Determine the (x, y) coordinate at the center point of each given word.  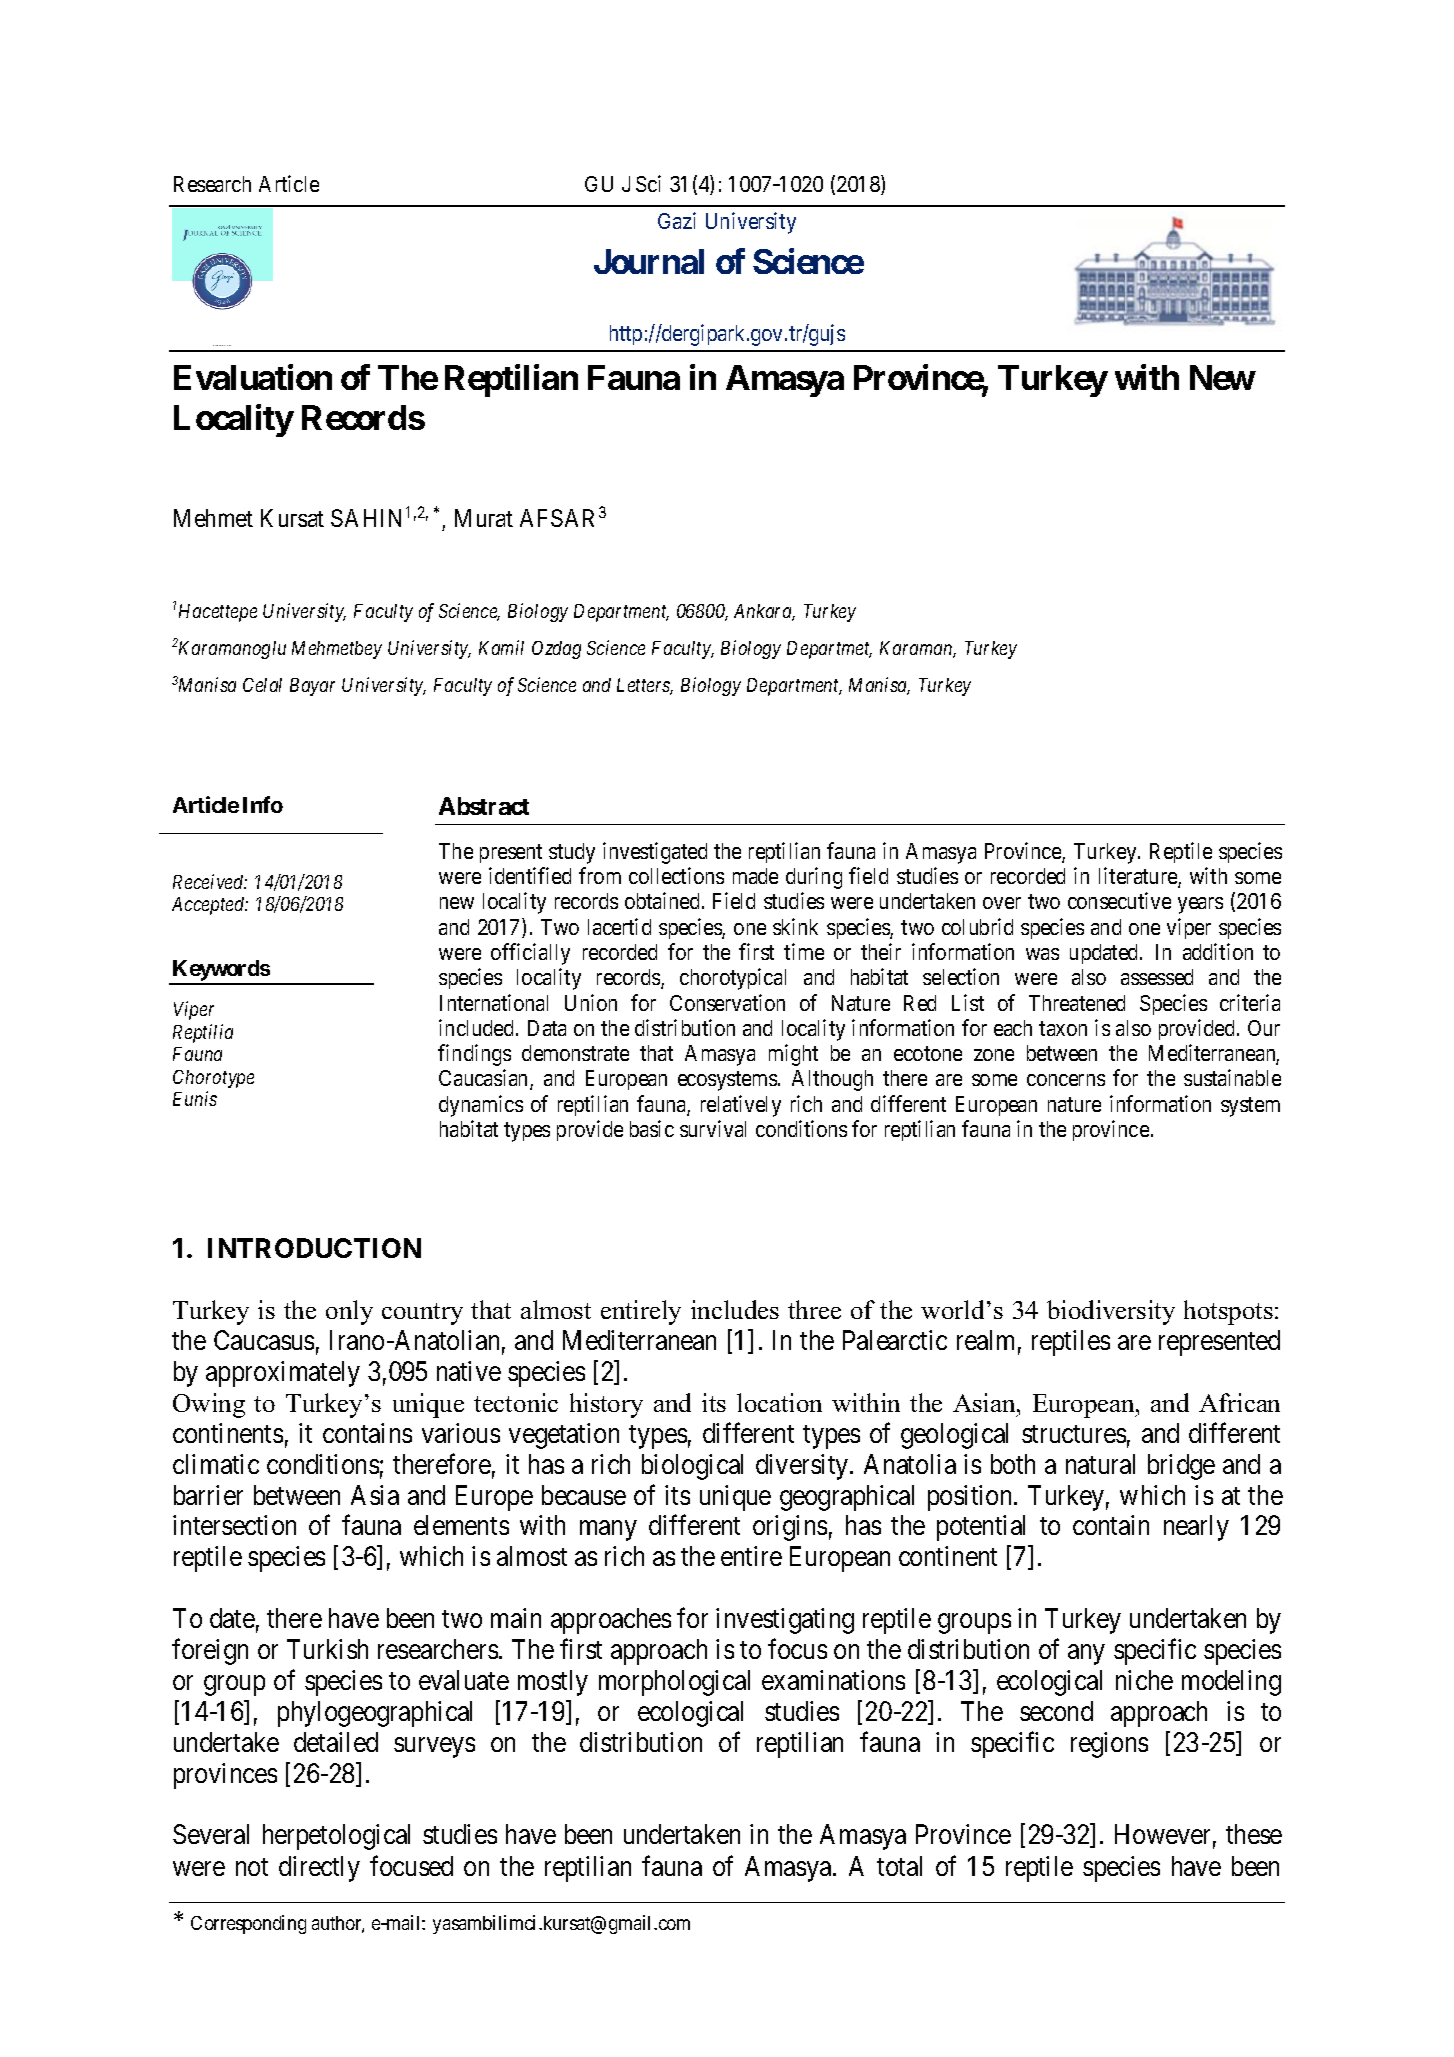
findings (474, 1055)
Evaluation (253, 377)
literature (1139, 877)
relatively (741, 1106)
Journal (649, 261)
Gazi (677, 220)
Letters (645, 686)
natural (1100, 1464)
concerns (1066, 1080)
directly (319, 1869)
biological (692, 1467)
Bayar (312, 687)
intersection (234, 1525)
